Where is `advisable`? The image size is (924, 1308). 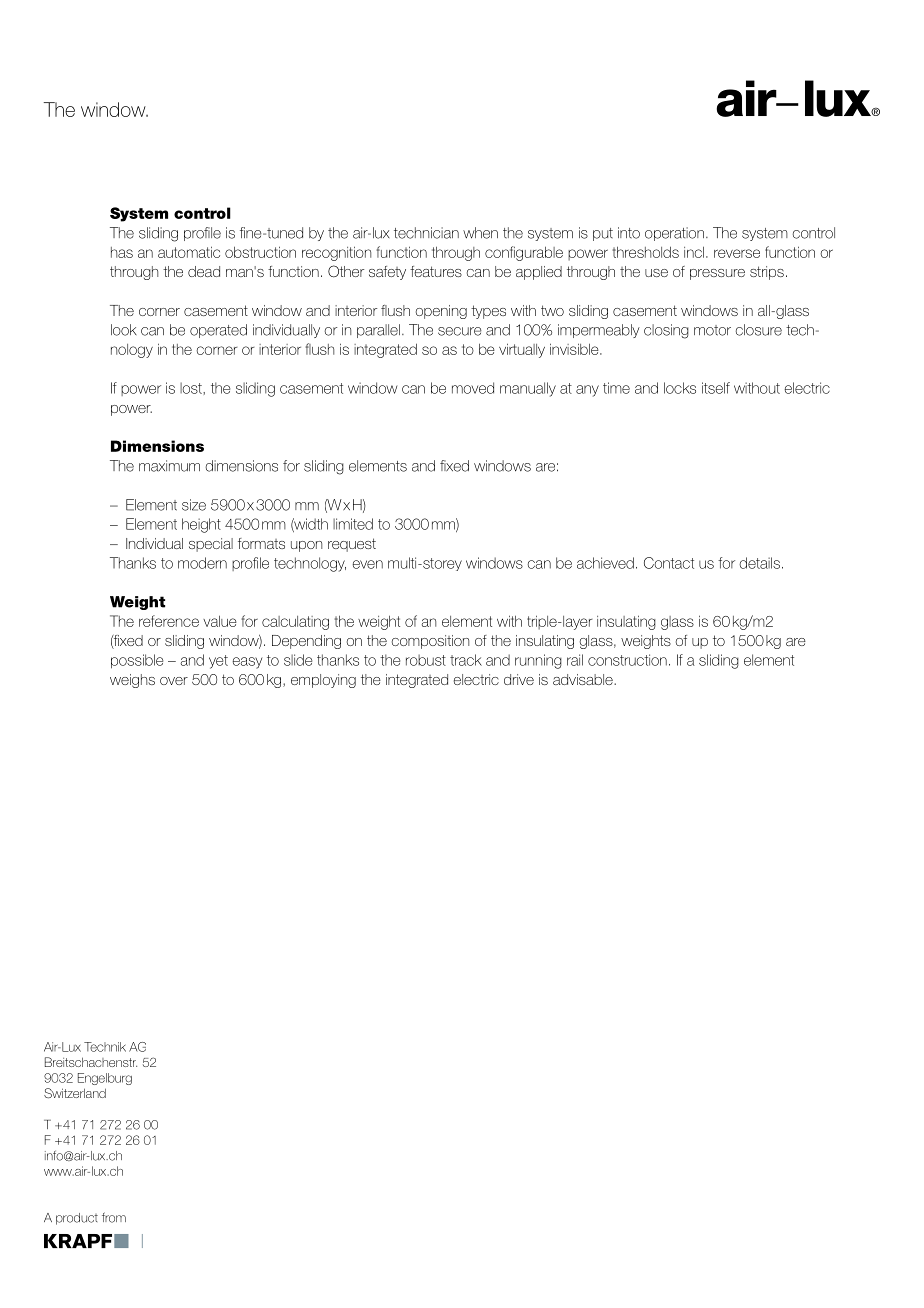 advisable is located at coordinates (584, 679).
